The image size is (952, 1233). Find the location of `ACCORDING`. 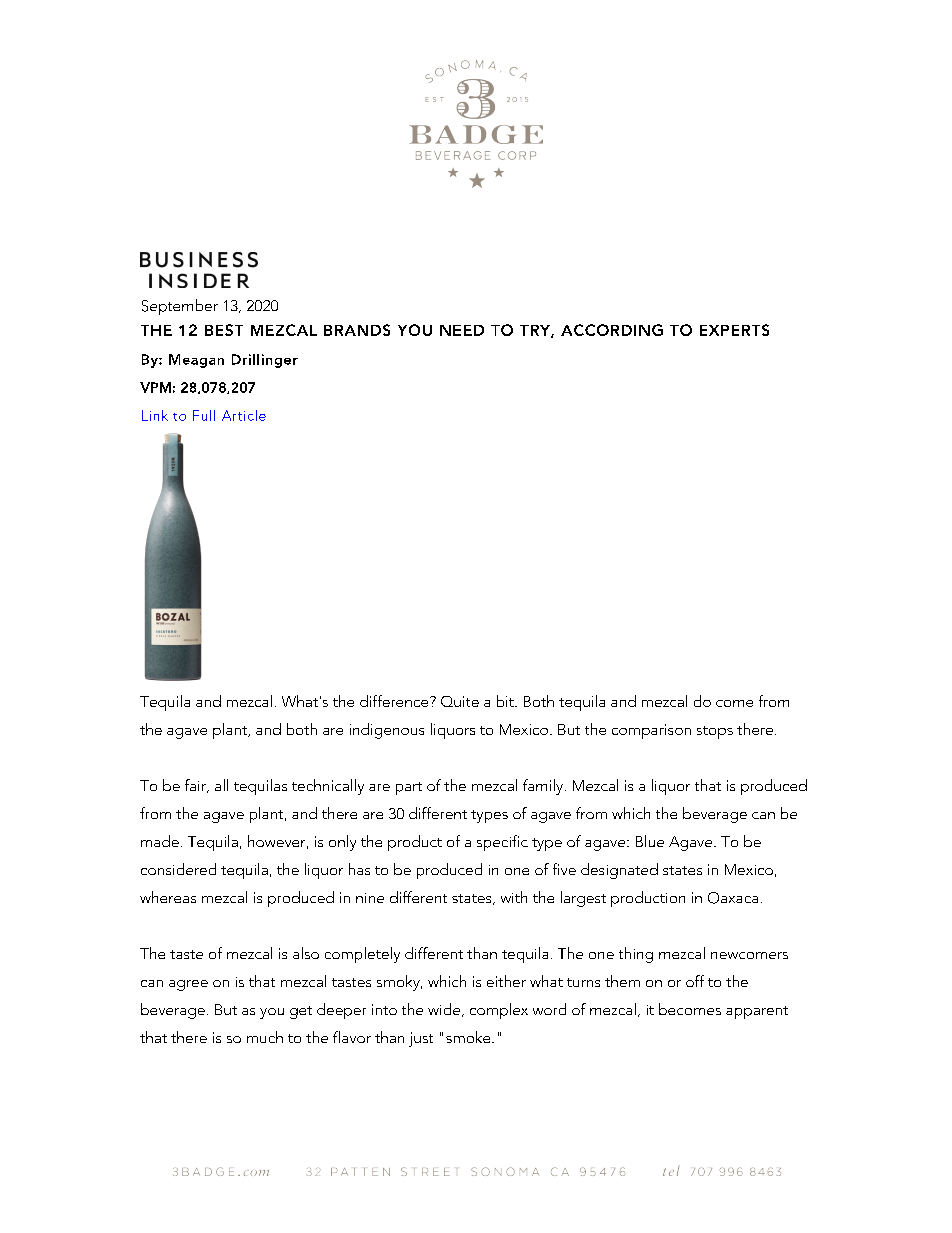

ACCORDING is located at coordinates (612, 330).
